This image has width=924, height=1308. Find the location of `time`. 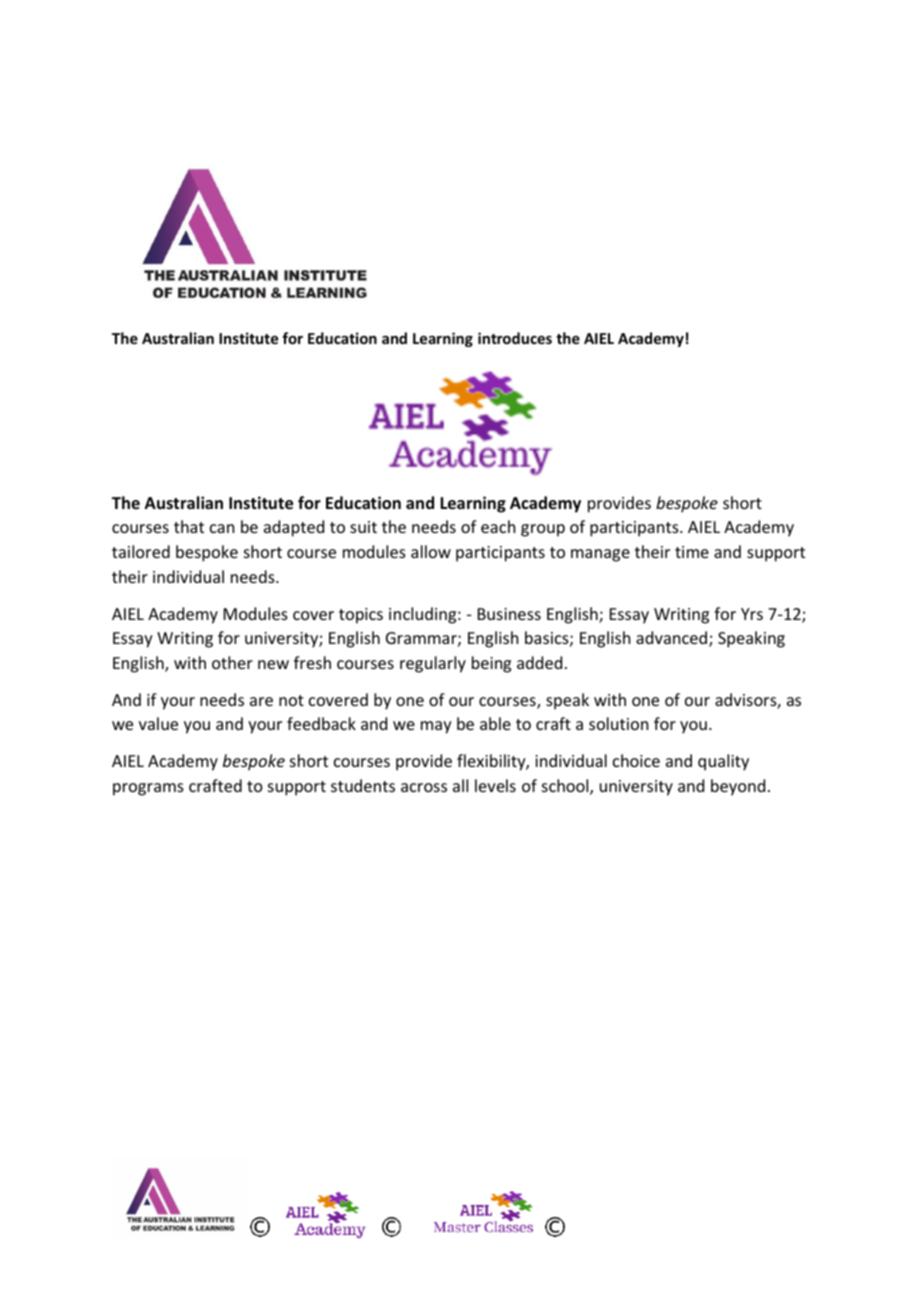

time is located at coordinates (692, 552).
